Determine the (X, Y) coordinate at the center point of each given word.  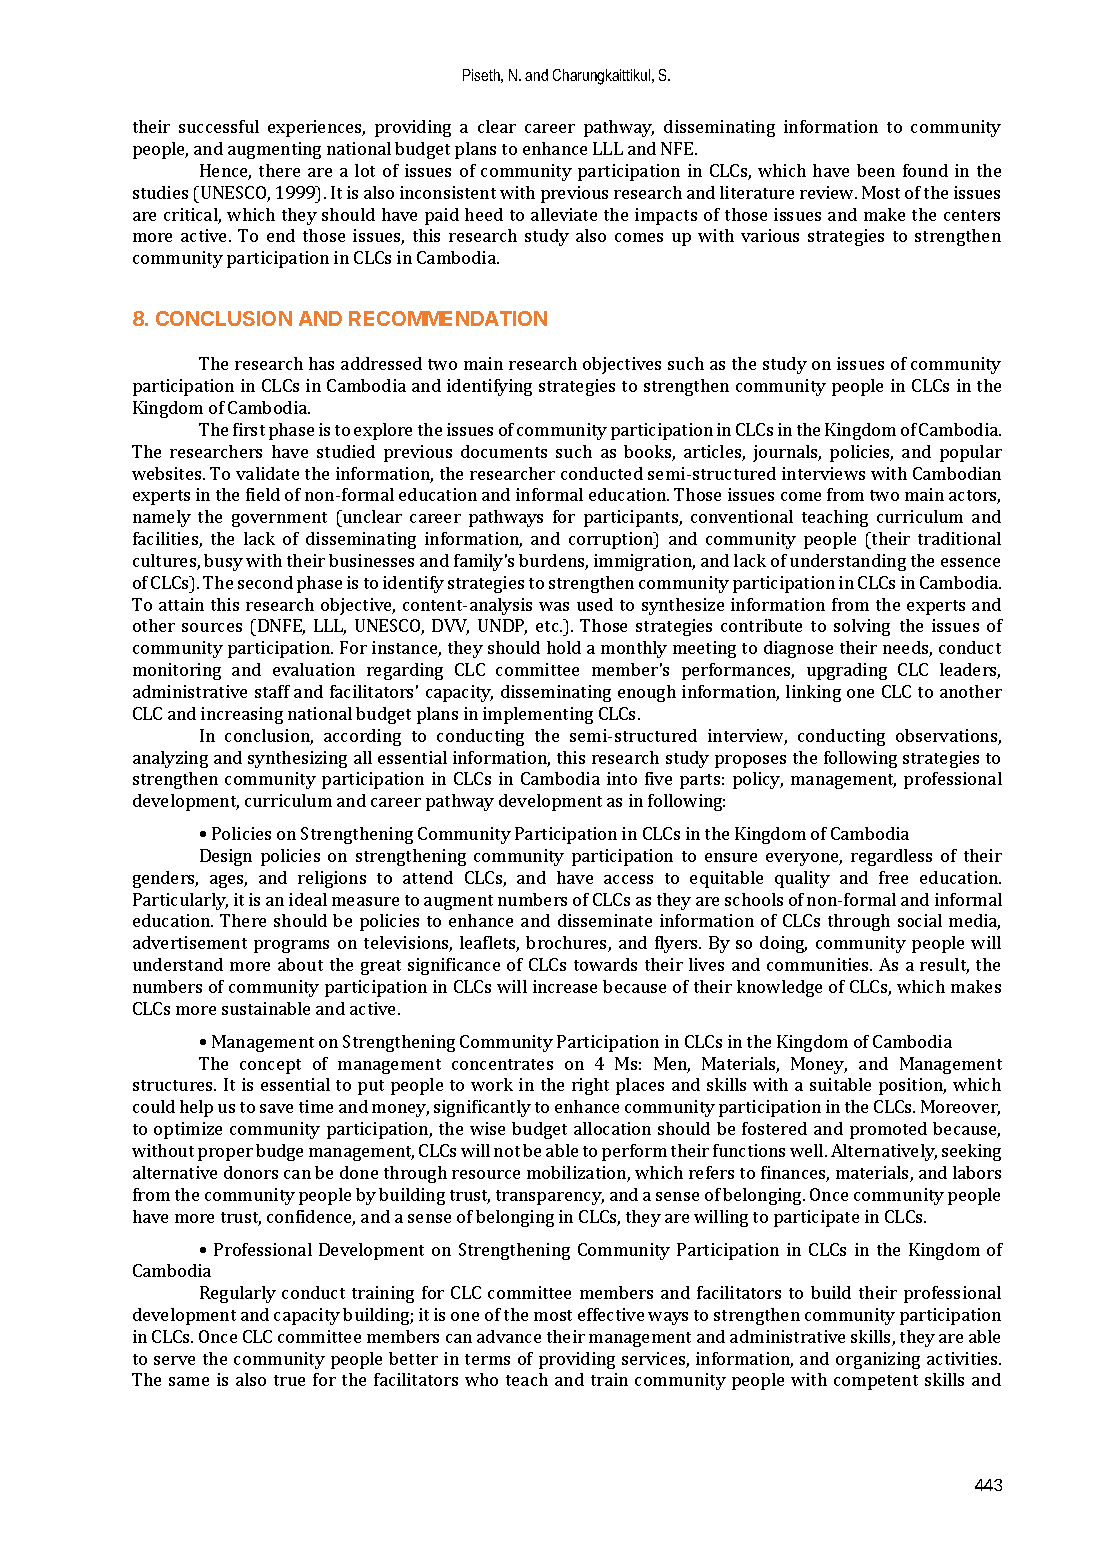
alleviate (564, 214)
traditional (959, 538)
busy (223, 562)
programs (291, 946)
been (876, 170)
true (289, 1380)
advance (509, 1336)
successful (219, 126)
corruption (612, 540)
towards (605, 964)
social (920, 920)
